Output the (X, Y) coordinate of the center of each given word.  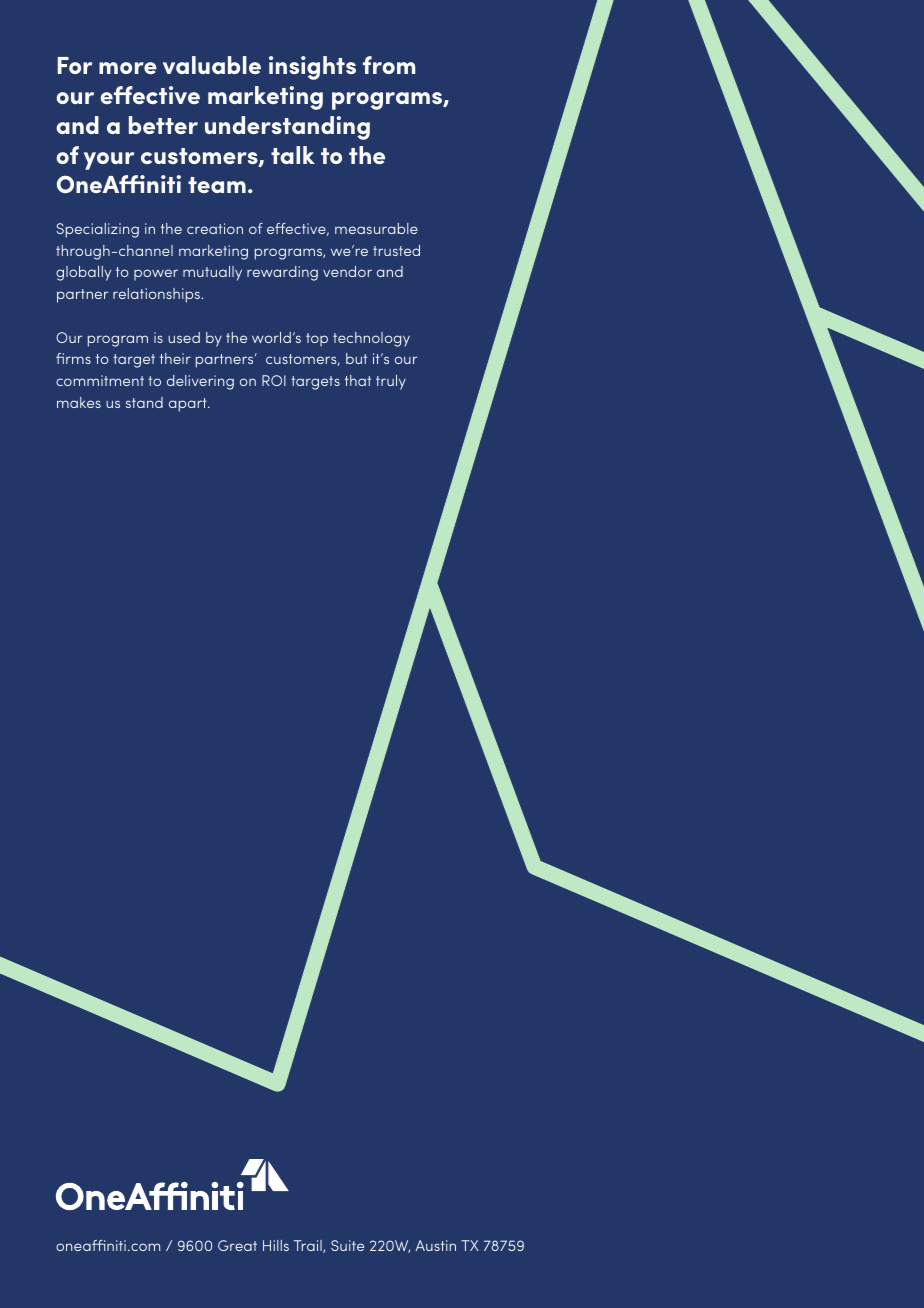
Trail (309, 1246)
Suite (347, 1245)
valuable (212, 65)
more (128, 68)
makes (79, 402)
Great (237, 1245)
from (389, 65)
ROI (274, 380)
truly (391, 382)
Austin (435, 1245)
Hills (276, 1245)
